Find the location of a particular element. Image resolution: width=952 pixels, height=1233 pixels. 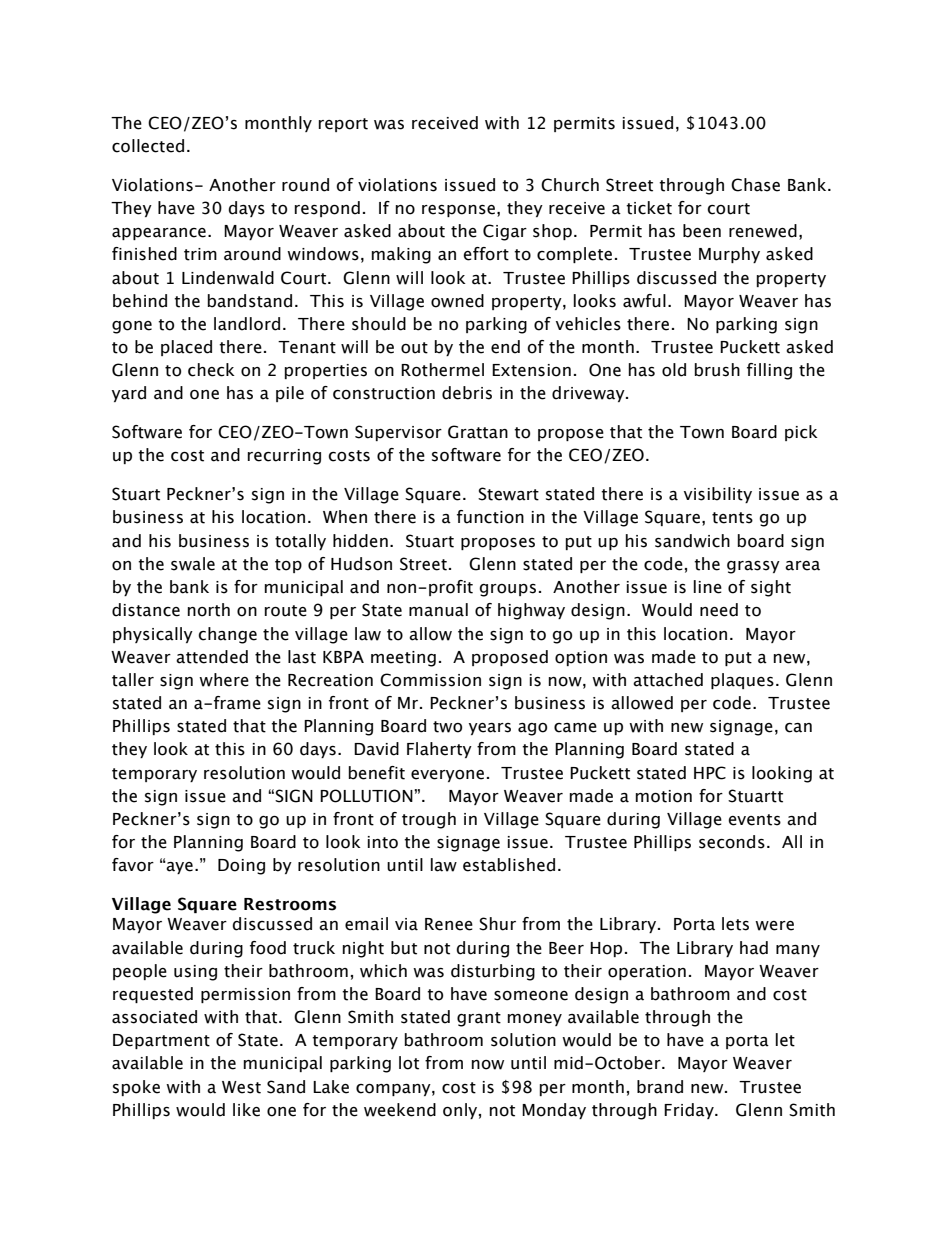

Chase is located at coordinates (755, 185).
